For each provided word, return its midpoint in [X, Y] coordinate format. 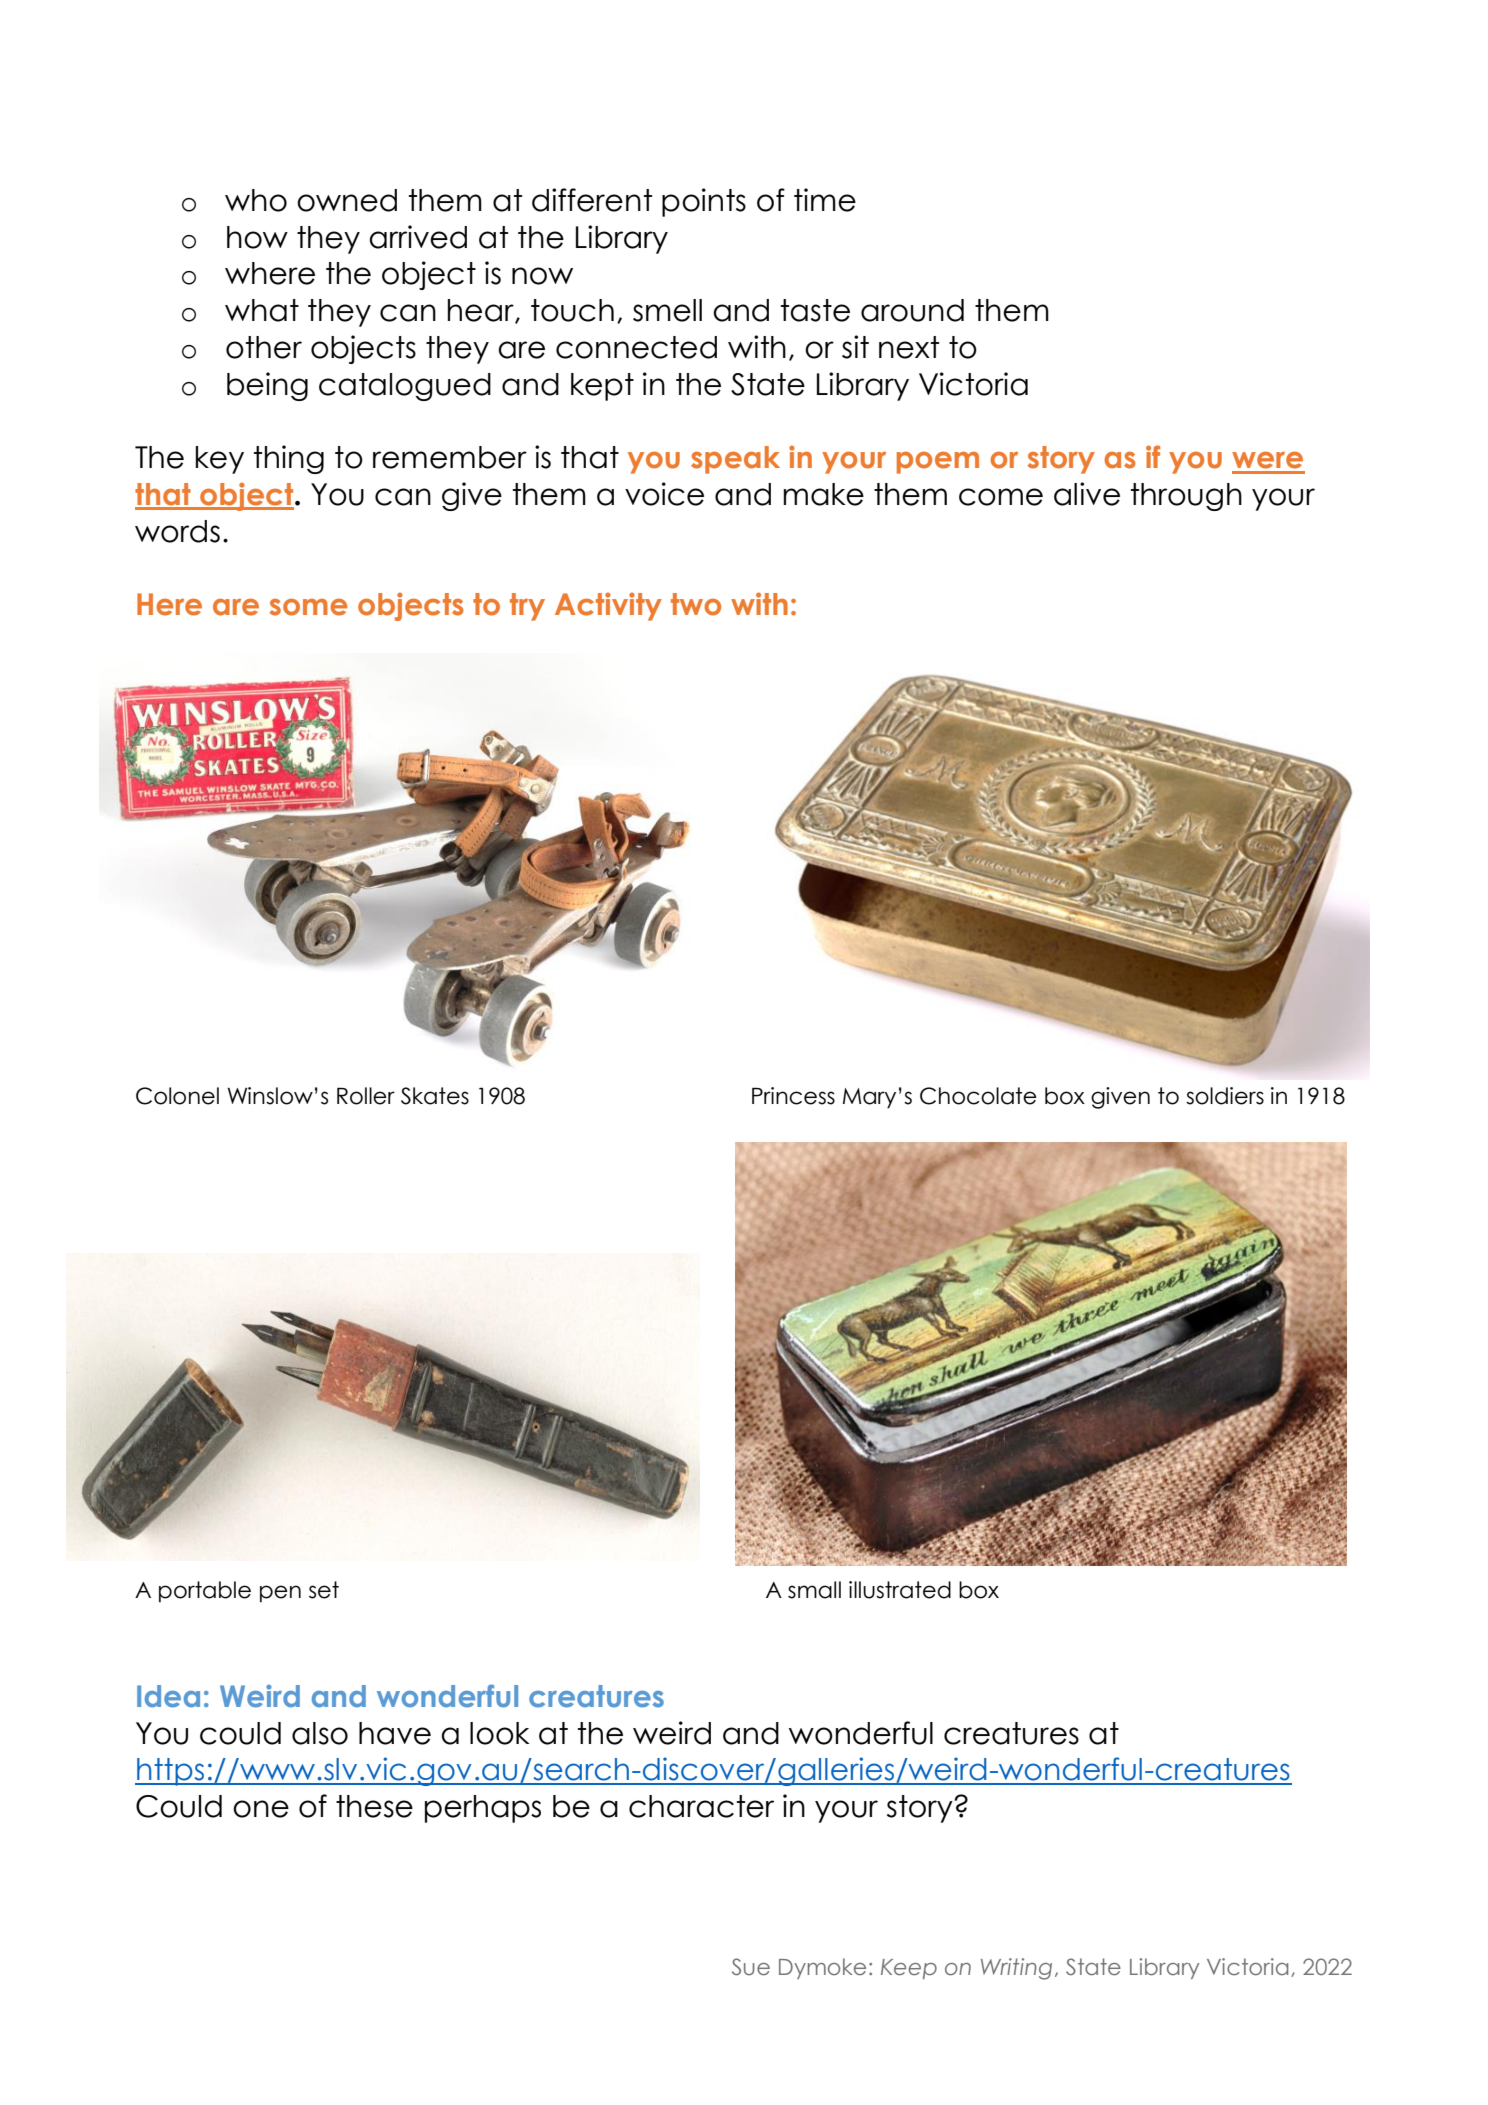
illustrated [900, 1590]
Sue [751, 1967]
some [308, 607]
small [814, 1590]
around [912, 310]
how [257, 237]
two [696, 604]
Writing [1016, 1969]
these [374, 1806]
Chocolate [978, 1096]
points [704, 202]
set [324, 1590]
